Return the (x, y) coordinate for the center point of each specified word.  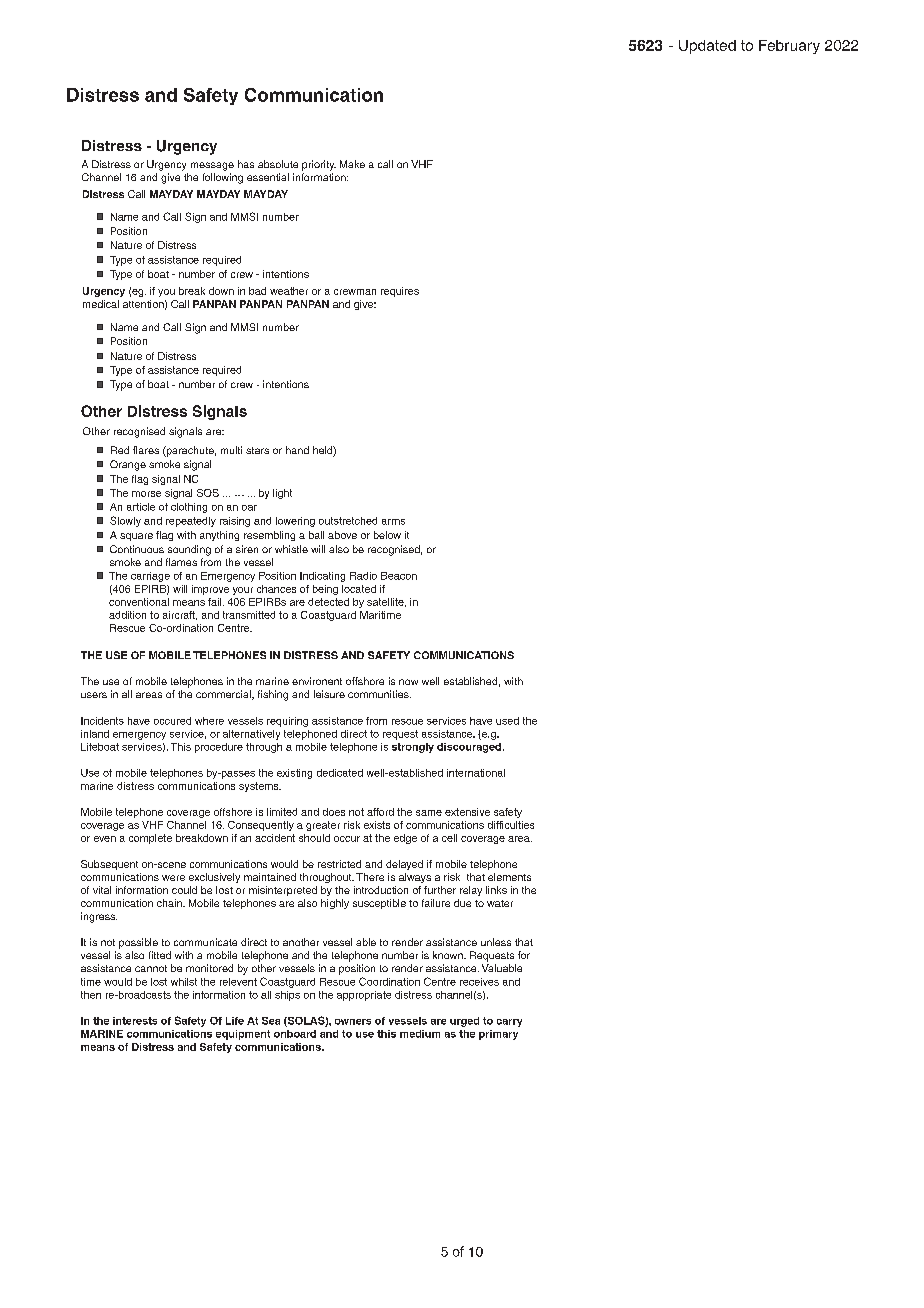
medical (101, 304)
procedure (219, 748)
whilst (184, 982)
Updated (707, 47)
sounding (189, 550)
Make (352, 164)
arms (393, 522)
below (387, 535)
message (212, 166)
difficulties (511, 825)
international (476, 773)
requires (400, 292)
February (789, 47)
